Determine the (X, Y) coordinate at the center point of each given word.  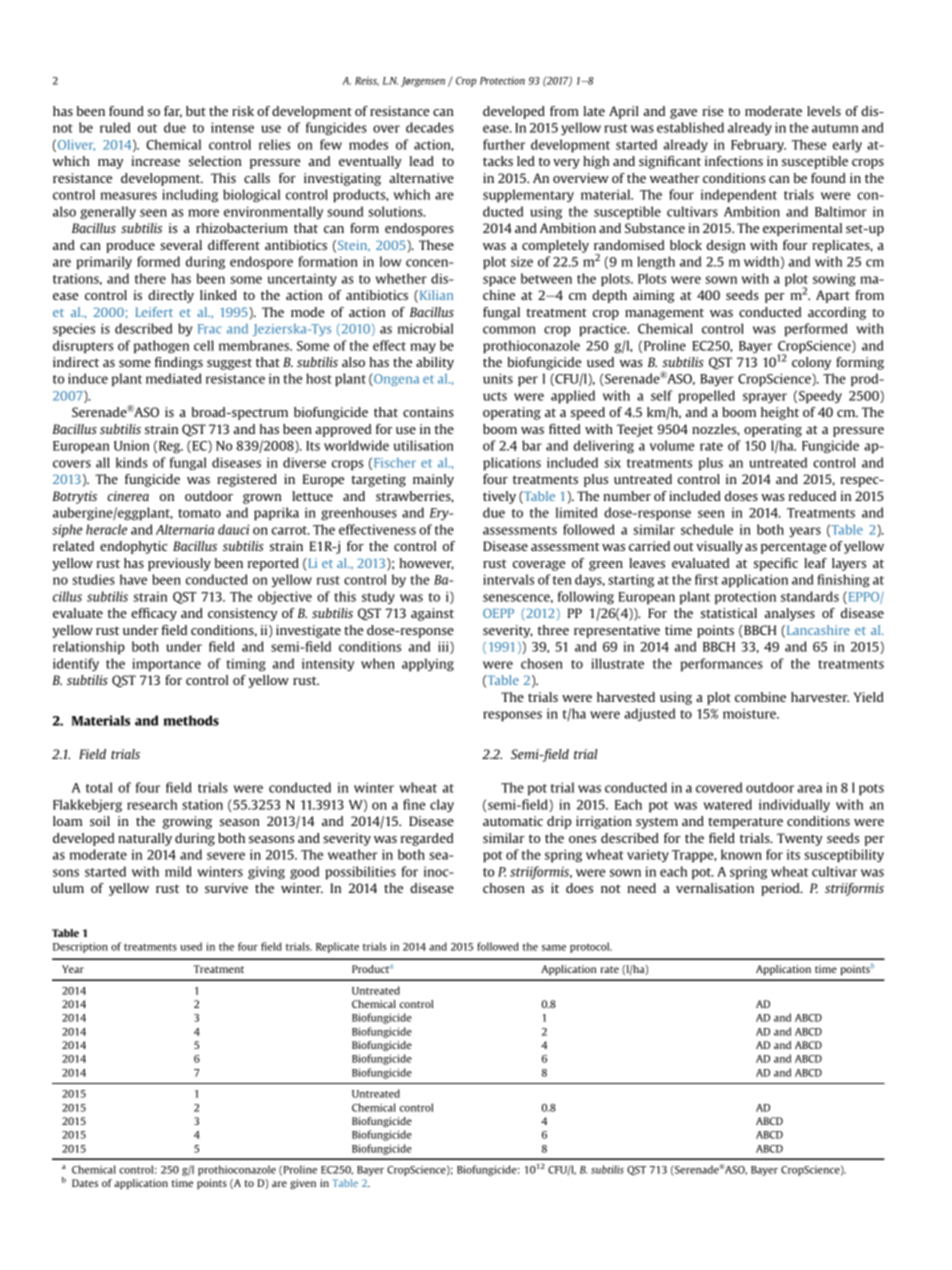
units (498, 378)
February (758, 145)
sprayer (765, 398)
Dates (85, 1183)
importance (166, 664)
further (504, 144)
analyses (790, 614)
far (173, 112)
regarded (427, 839)
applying (428, 664)
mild (178, 871)
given (303, 1184)
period (781, 889)
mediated (173, 378)
